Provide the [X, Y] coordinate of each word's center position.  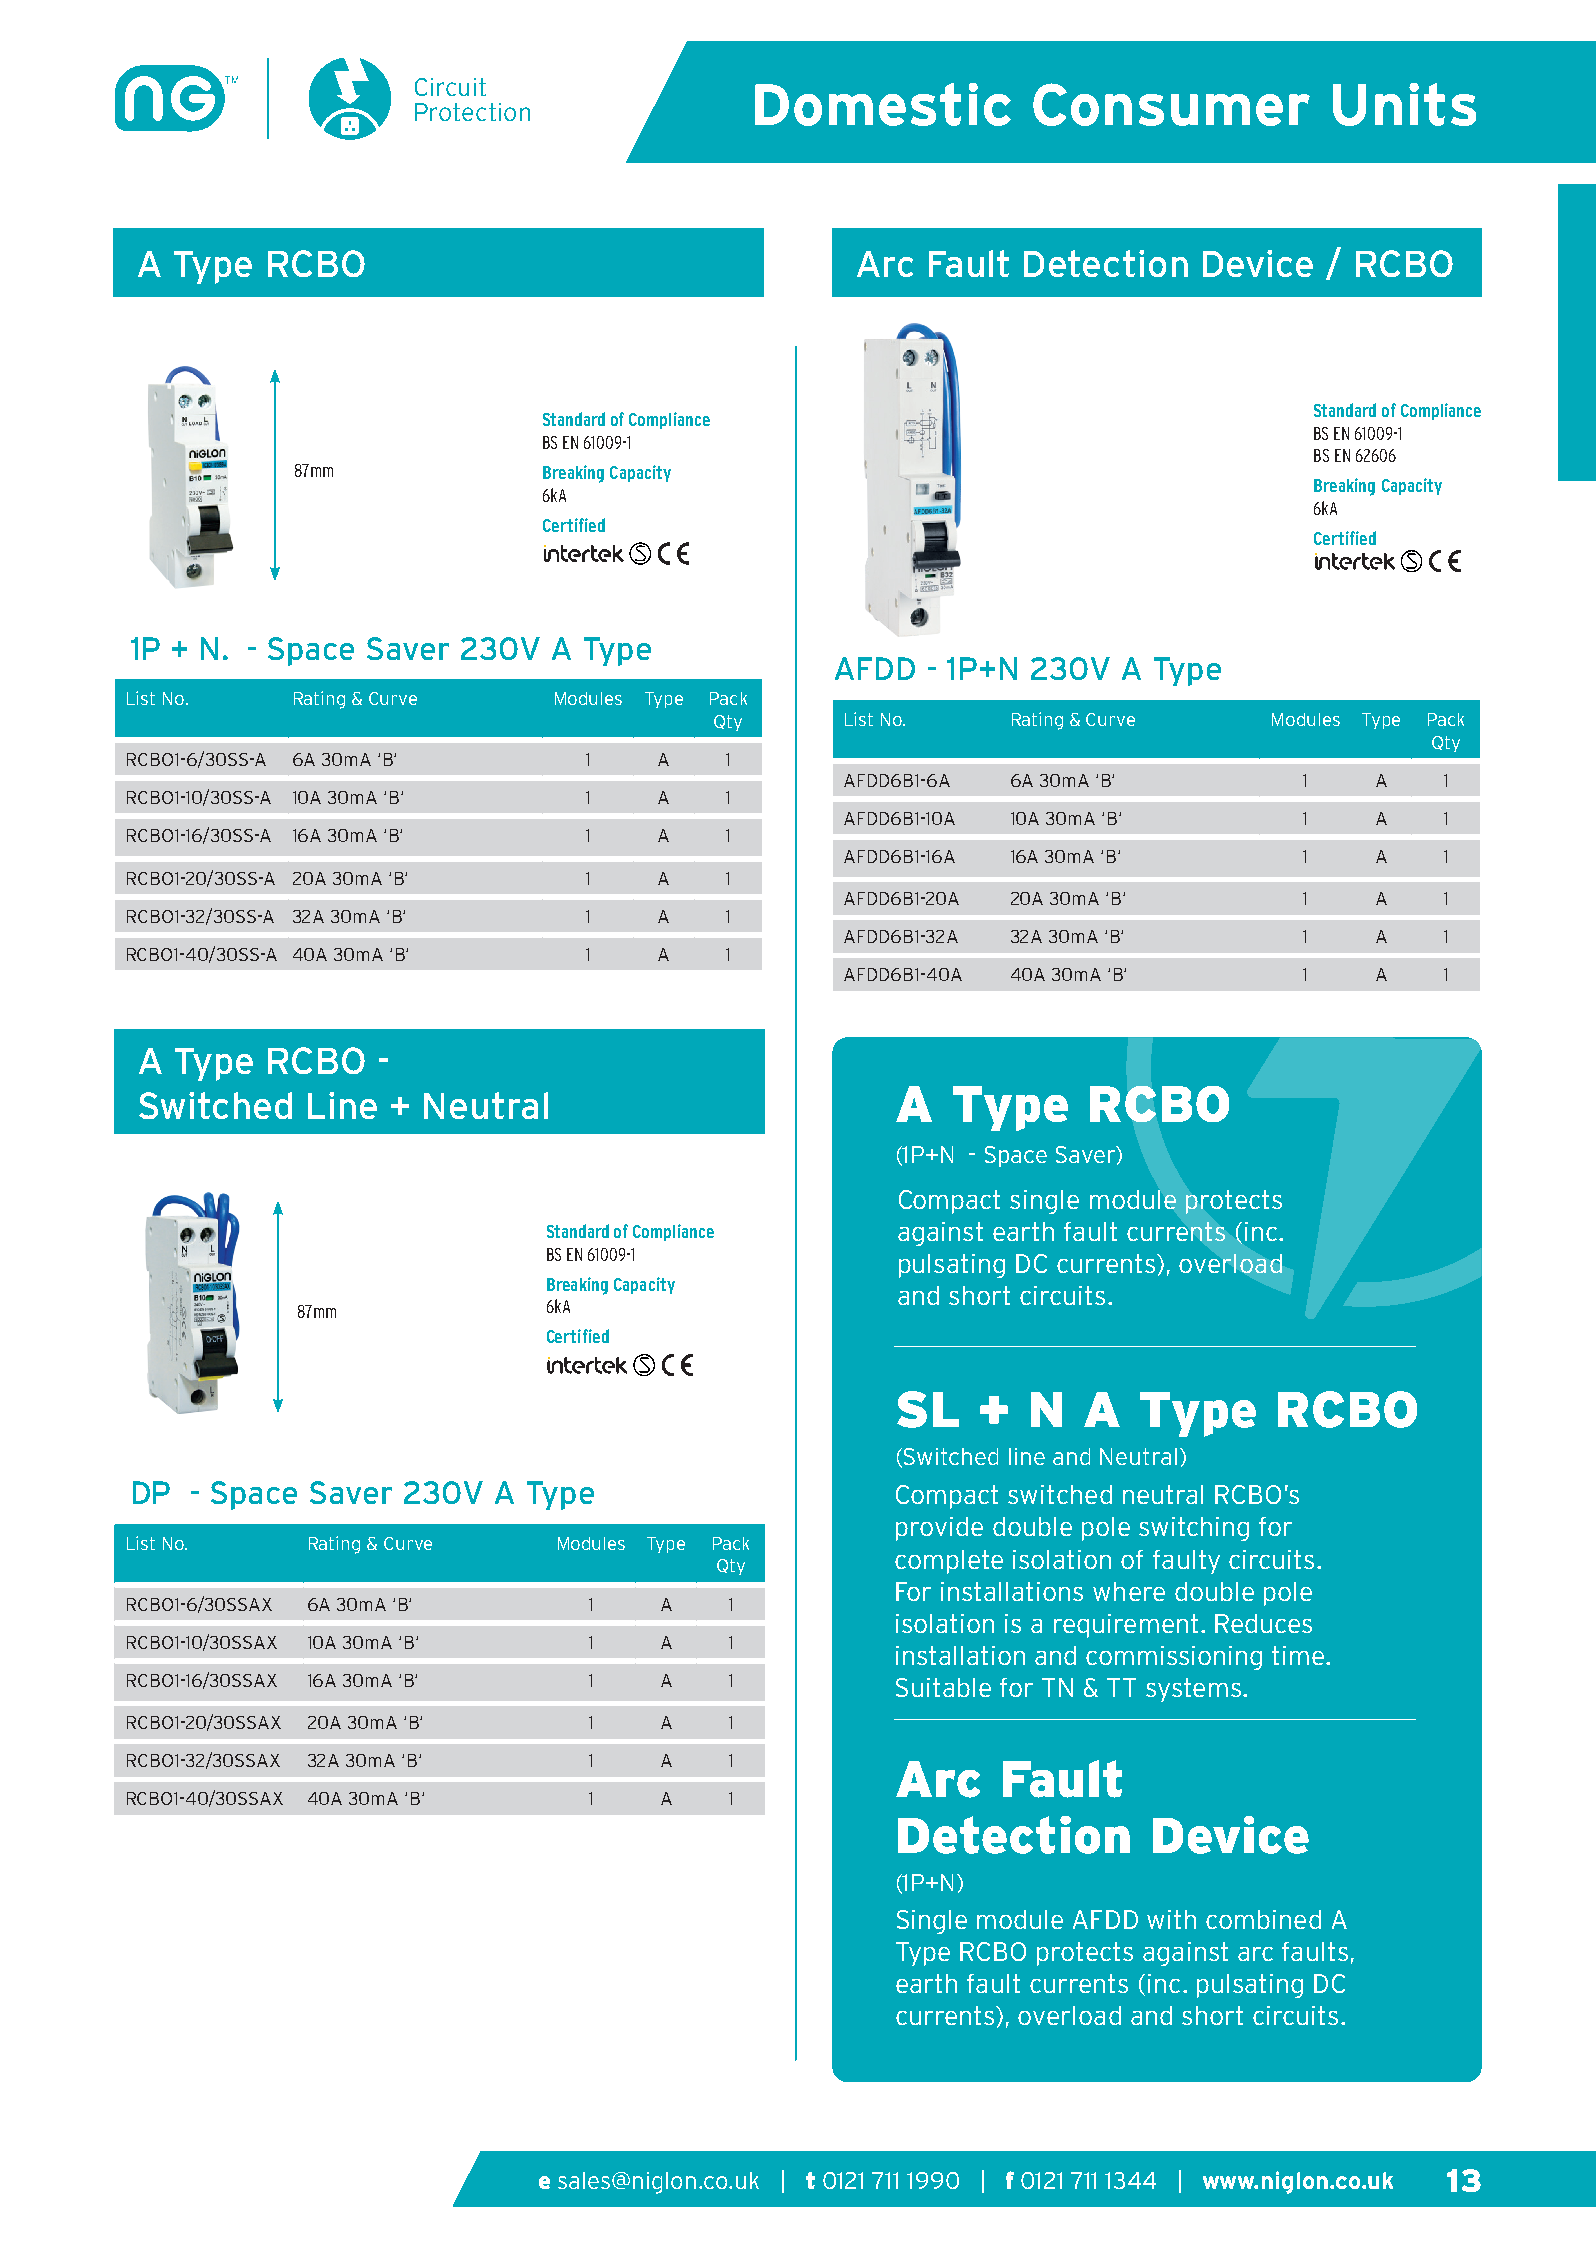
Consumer [1171, 104]
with [1171, 1919]
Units [1404, 104]
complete [949, 1562]
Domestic [883, 104]
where [1129, 1591]
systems [1193, 1690]
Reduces [1263, 1623]
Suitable [943, 1687]
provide [939, 1529]
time [1299, 1655]
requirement [1126, 1626]
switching [1194, 1529]
